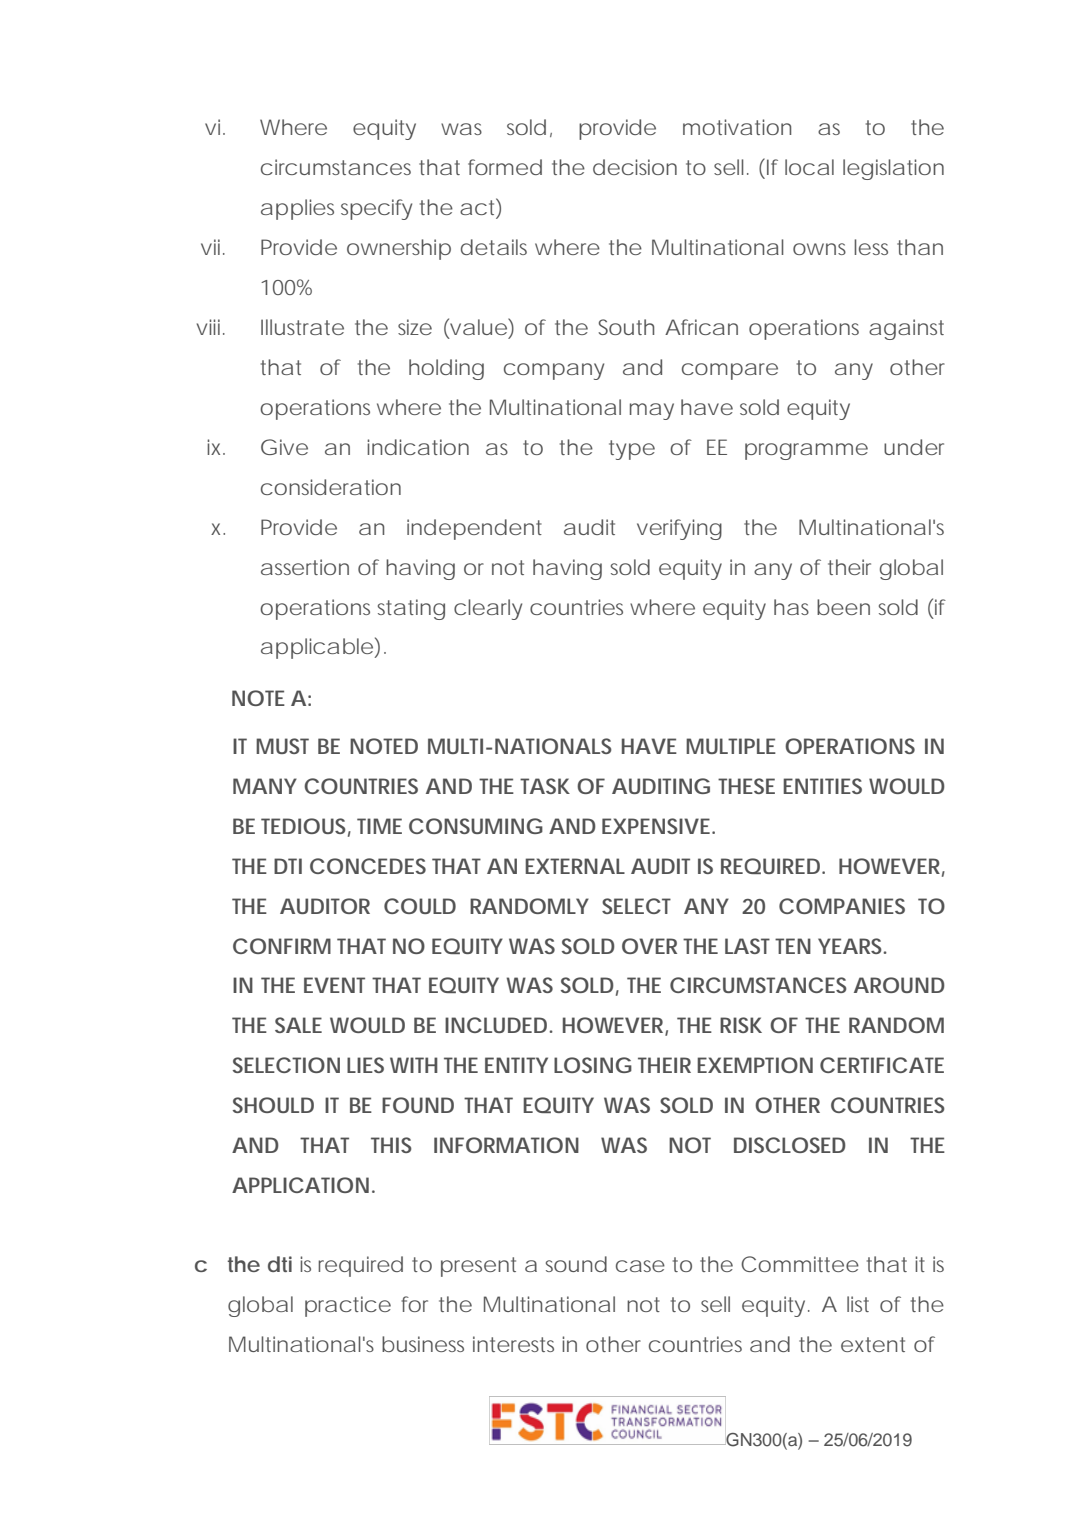  Describe the element at coordinates (858, 1304) in the image. I see `list` at that location.
